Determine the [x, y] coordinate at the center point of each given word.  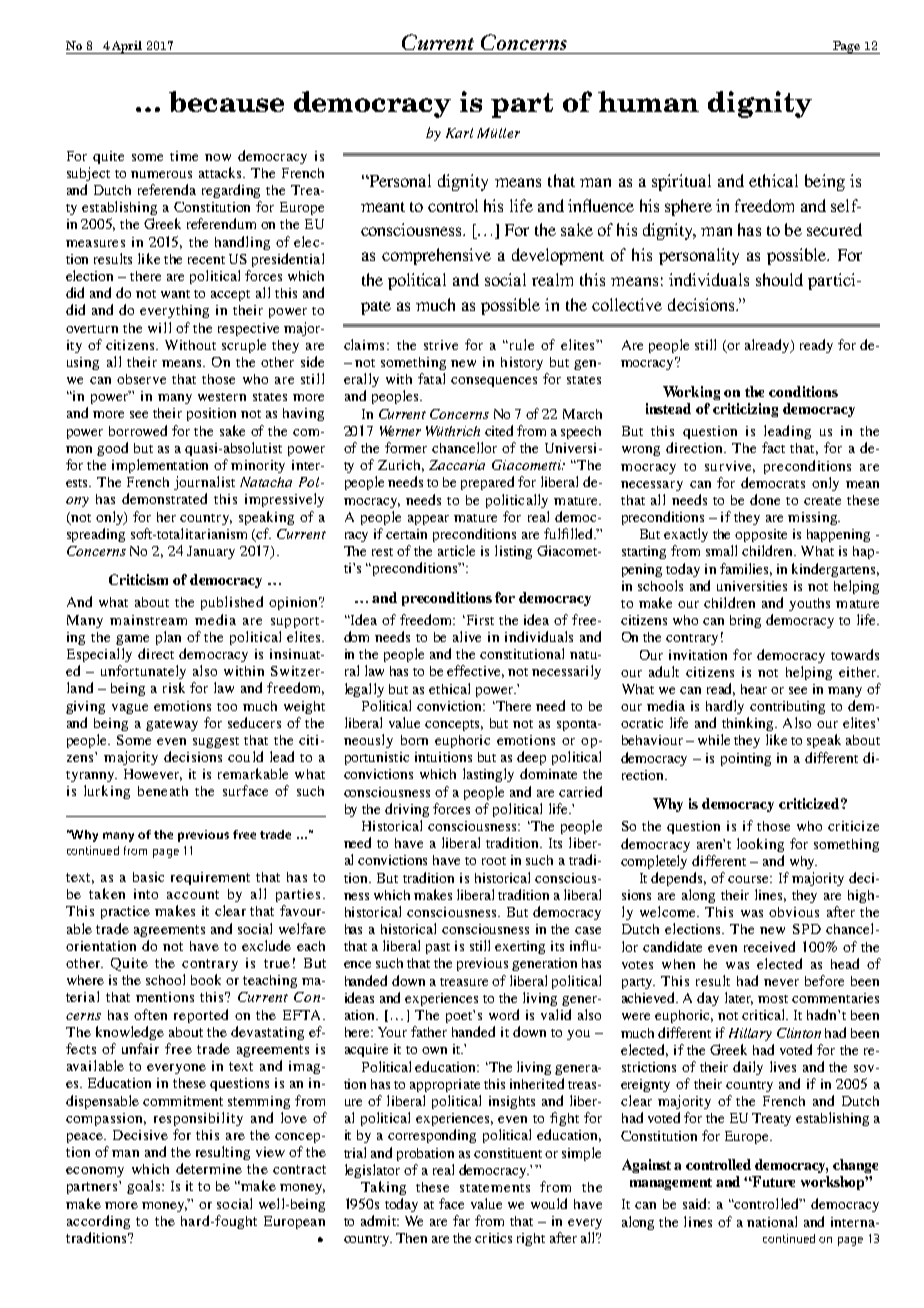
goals [145, 1187]
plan [168, 638]
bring [745, 621]
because [226, 101]
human [648, 101]
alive [467, 636]
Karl [459, 133]
